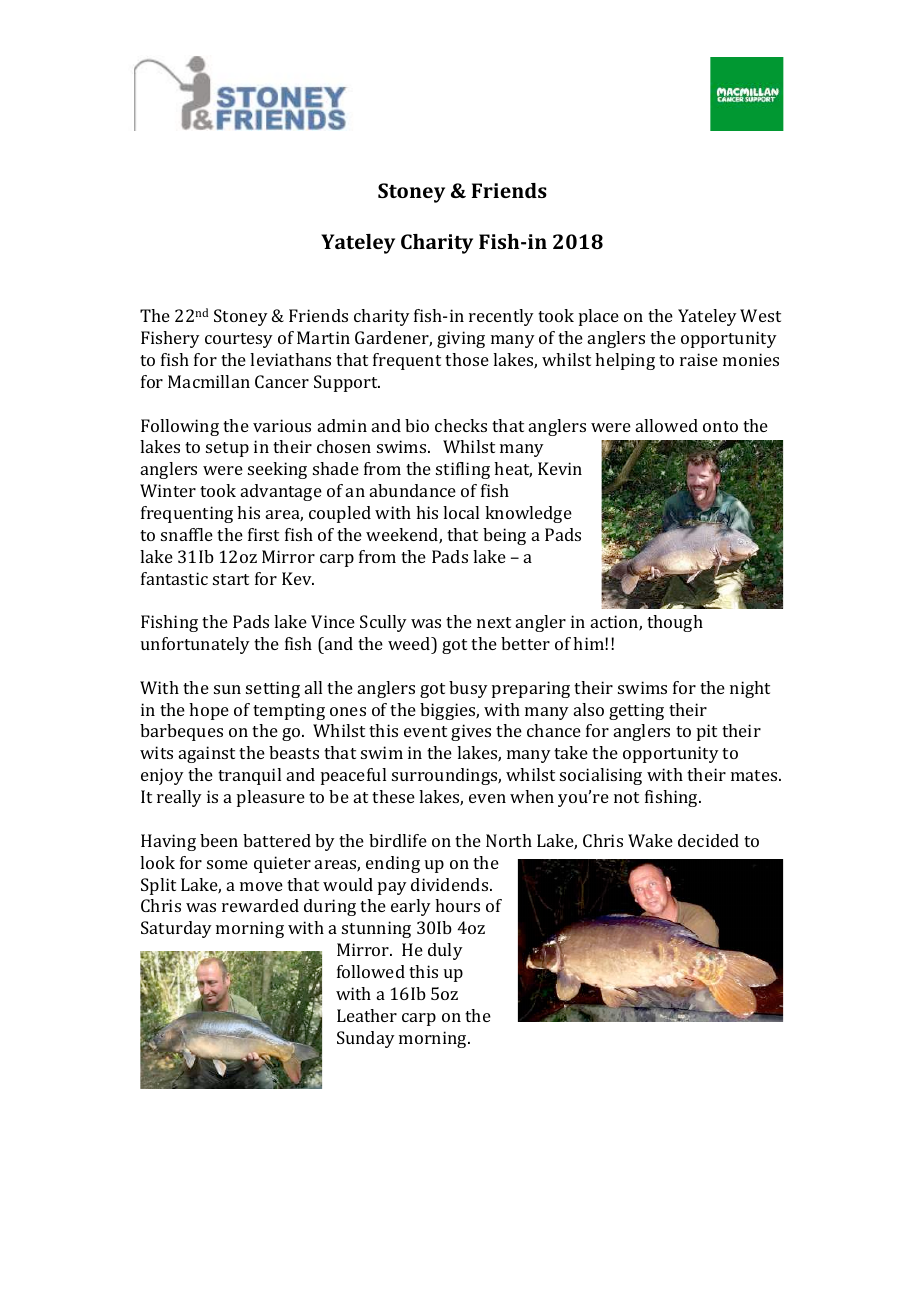  What do you see at coordinates (750, 689) in the screenshot?
I see `night` at bounding box center [750, 689].
